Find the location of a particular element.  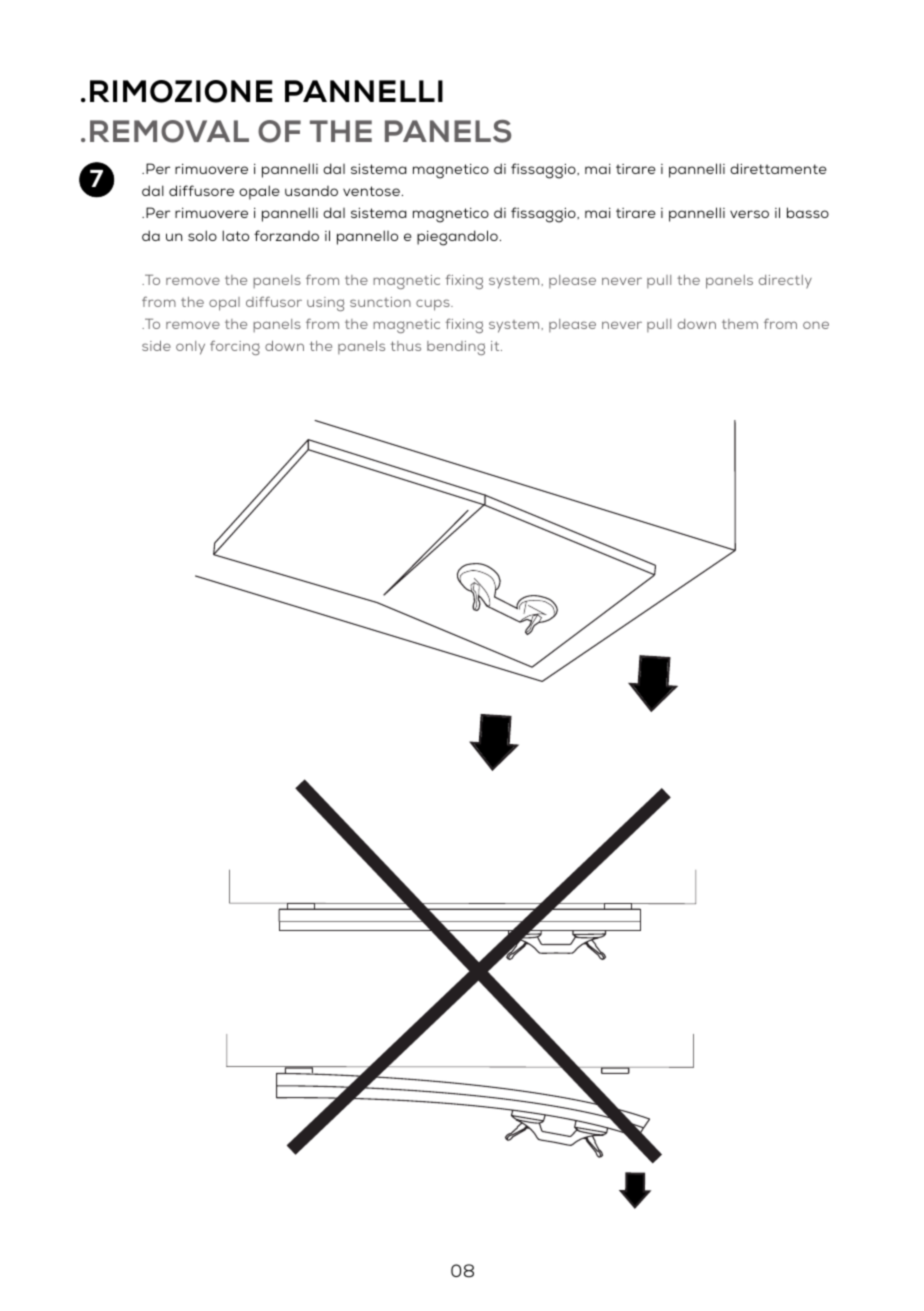

lato is located at coordinates (235, 235).
